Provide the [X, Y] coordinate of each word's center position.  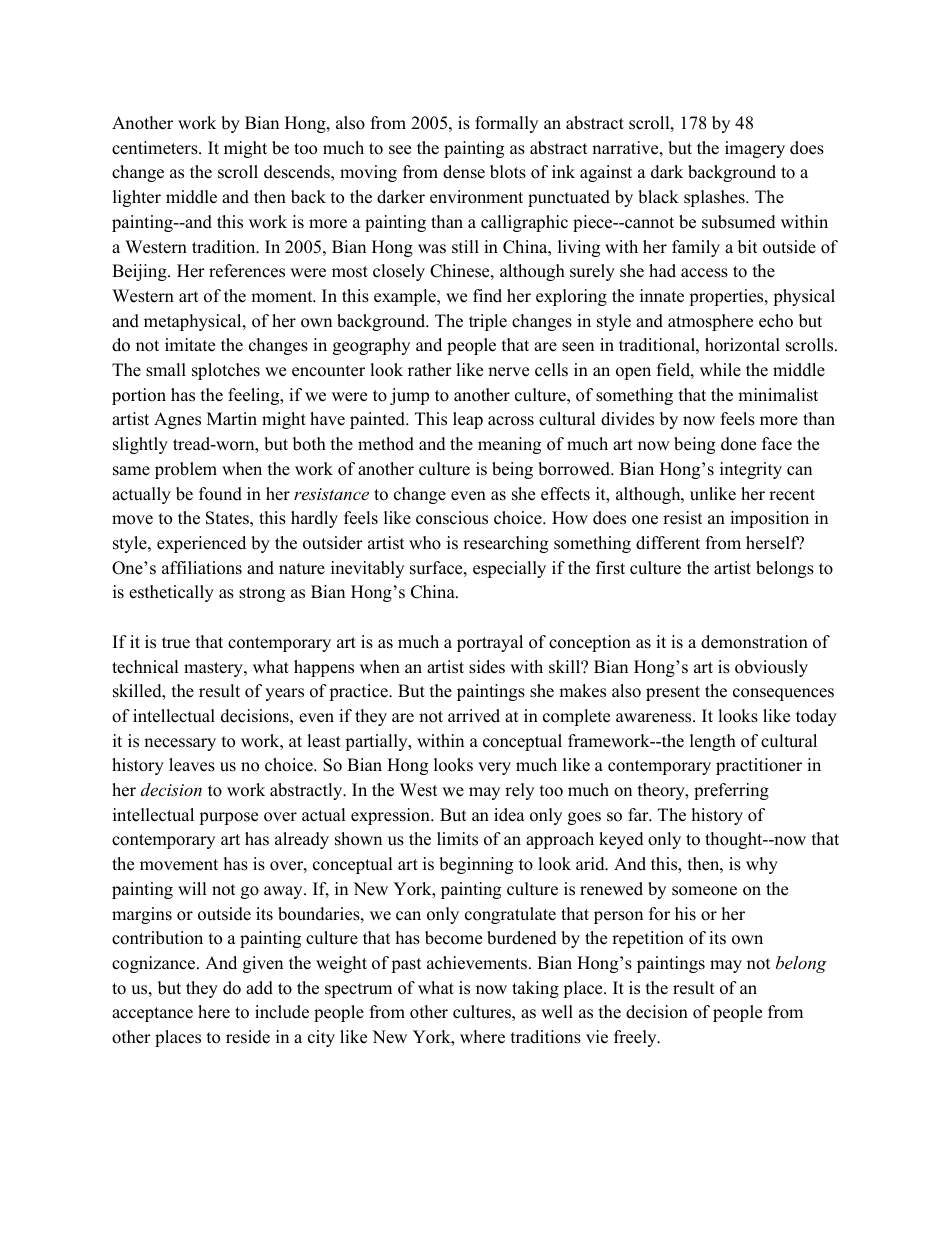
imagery [755, 149]
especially [509, 569]
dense [464, 172]
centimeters [156, 148]
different [668, 543]
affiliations [202, 568]
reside [248, 1037]
